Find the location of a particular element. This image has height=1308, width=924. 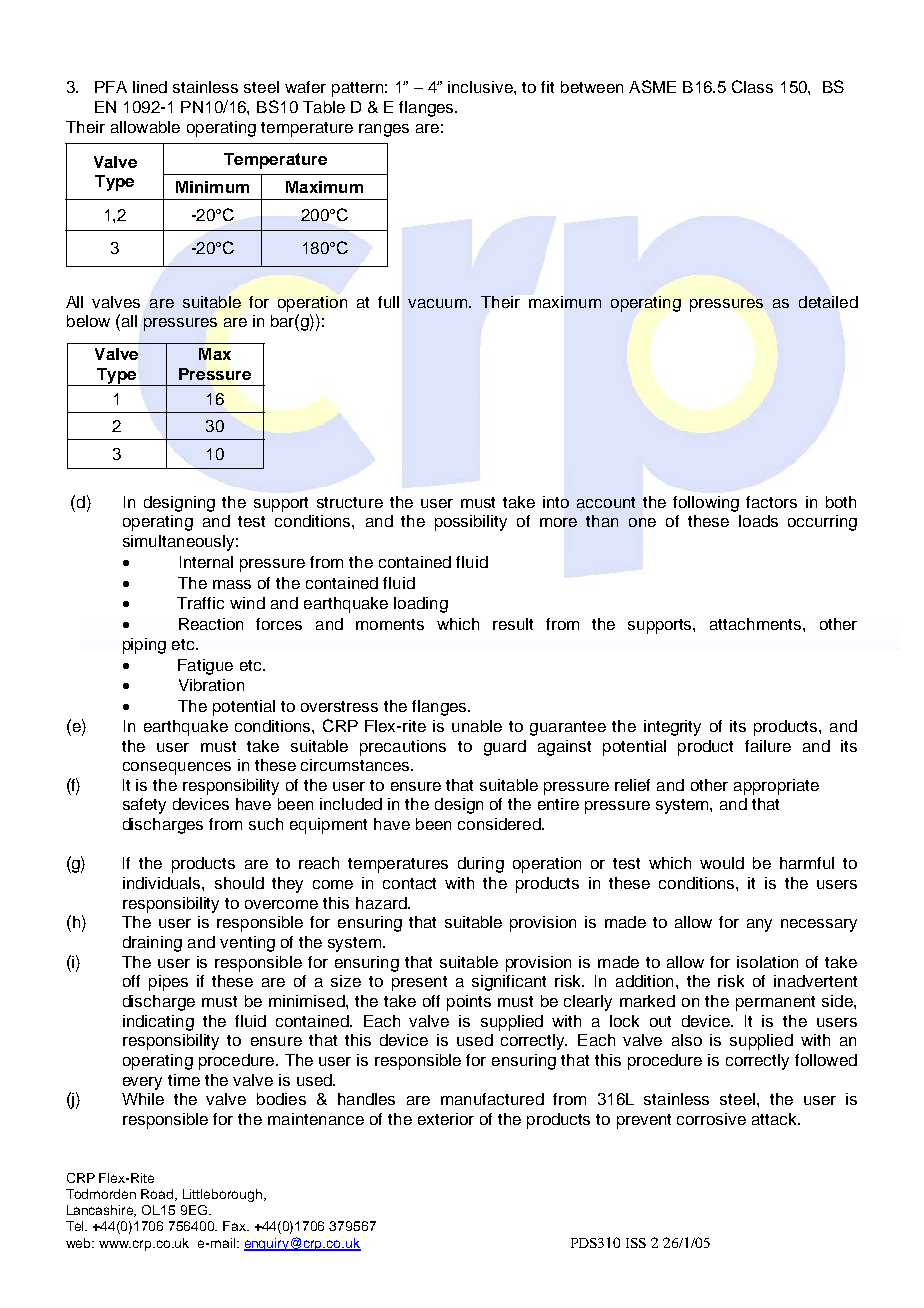

attachments is located at coordinates (757, 624).
